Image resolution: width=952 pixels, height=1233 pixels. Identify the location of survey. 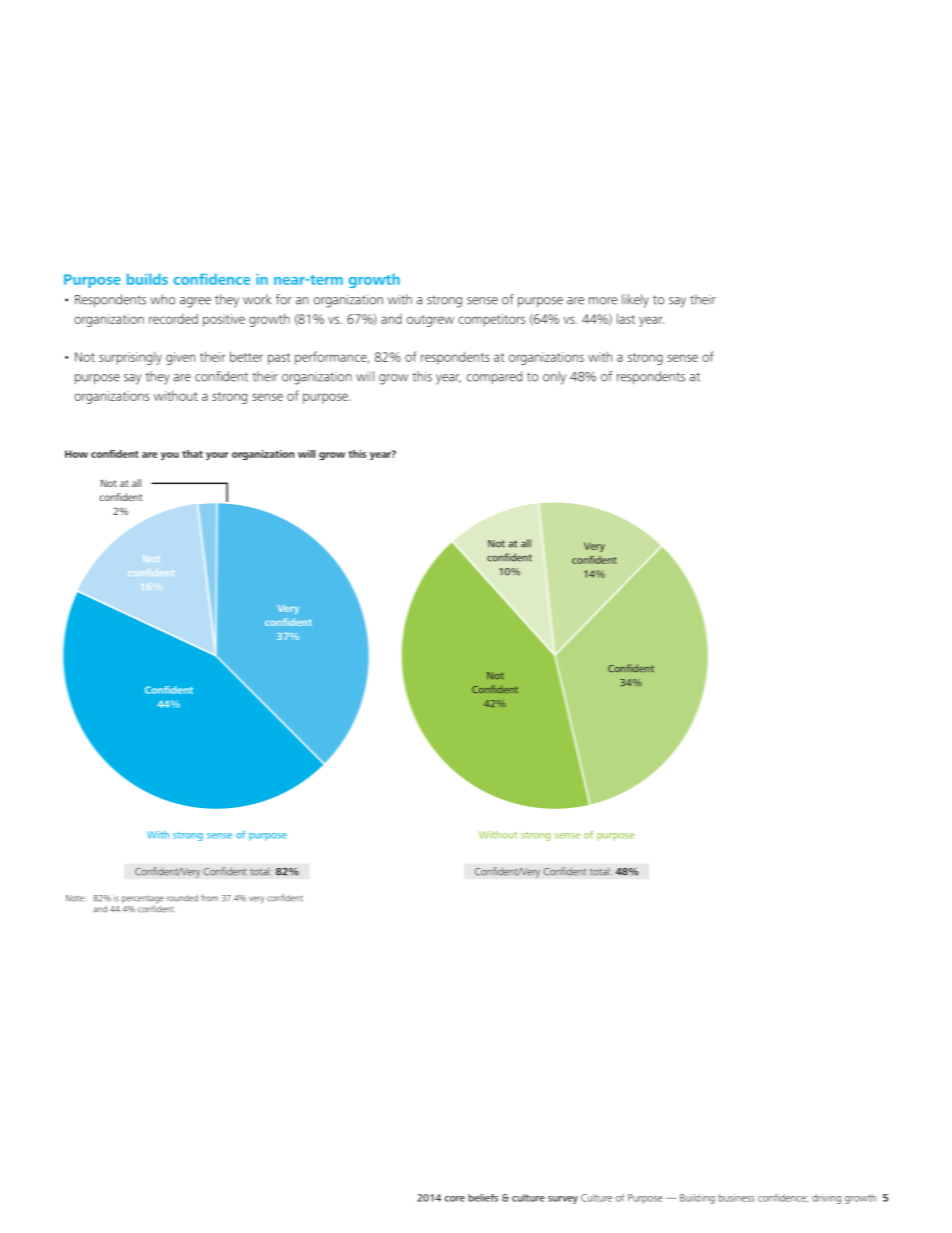
(563, 1200).
